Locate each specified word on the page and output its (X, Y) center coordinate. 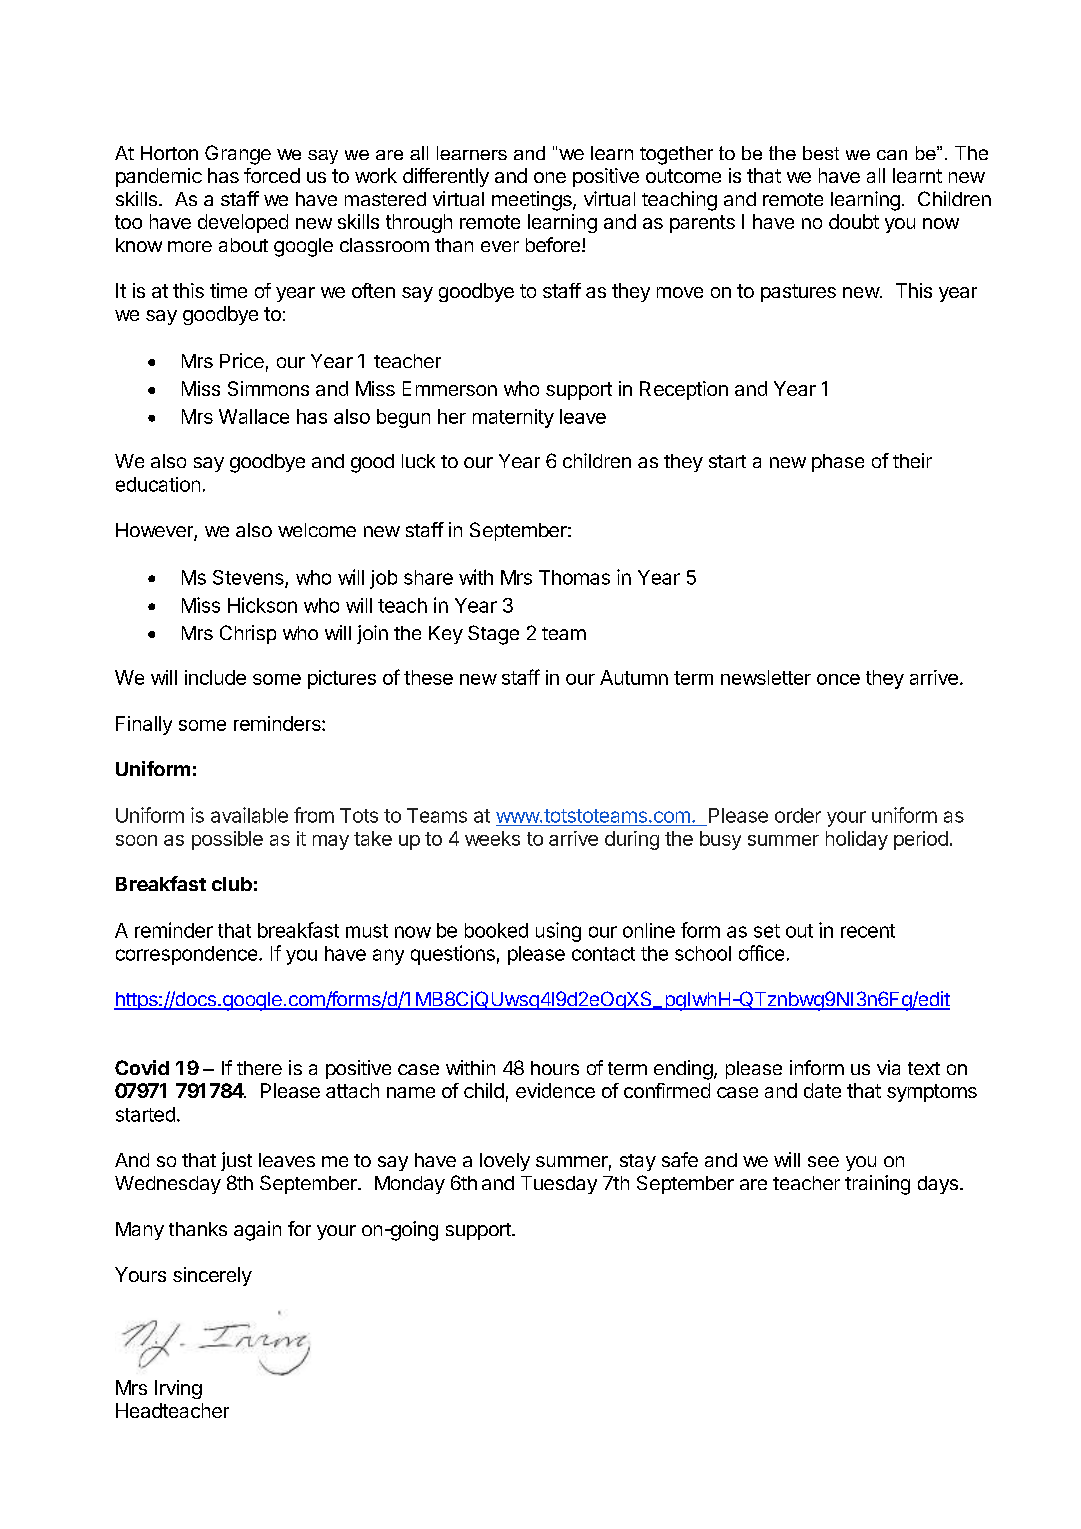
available (249, 815)
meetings (533, 201)
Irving (178, 1389)
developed (243, 223)
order (798, 815)
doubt (854, 221)
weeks (492, 838)
